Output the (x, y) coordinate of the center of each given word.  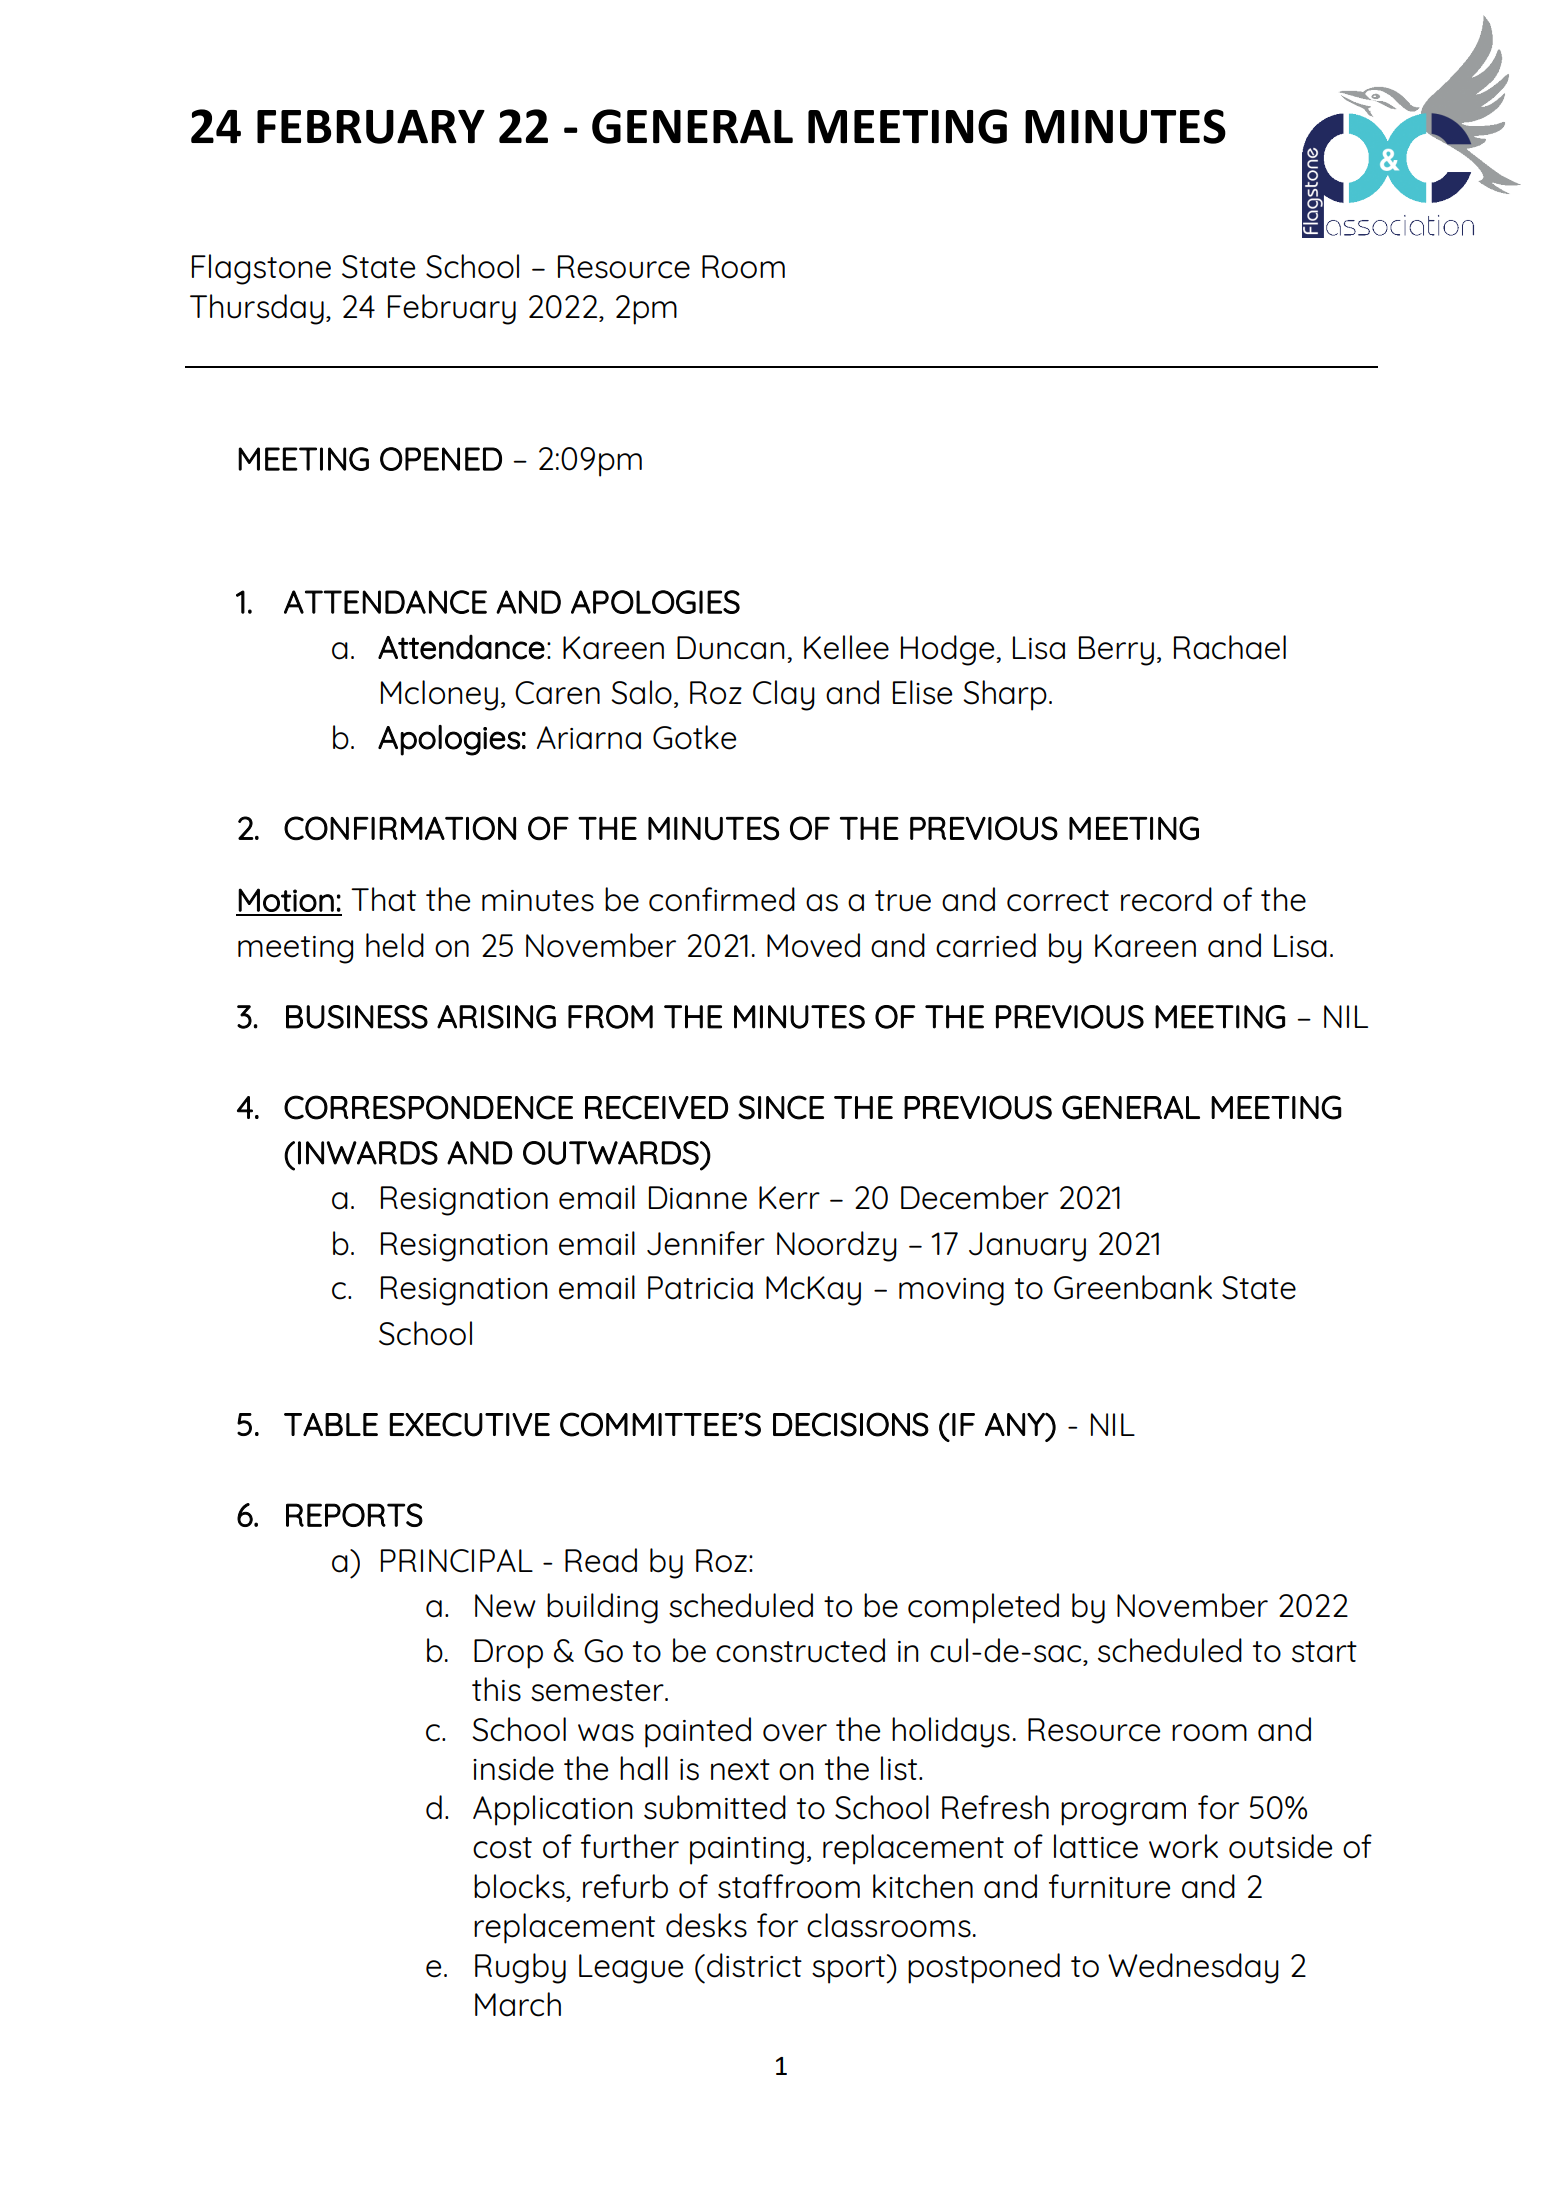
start (1324, 1652)
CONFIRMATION (400, 828)
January (1027, 1247)
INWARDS (368, 1153)
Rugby (520, 1968)
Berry (1116, 651)
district (754, 1965)
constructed (800, 1650)
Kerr (789, 1198)
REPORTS (354, 1515)
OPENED (441, 459)
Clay (784, 695)
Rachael (1230, 647)
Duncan (731, 648)
